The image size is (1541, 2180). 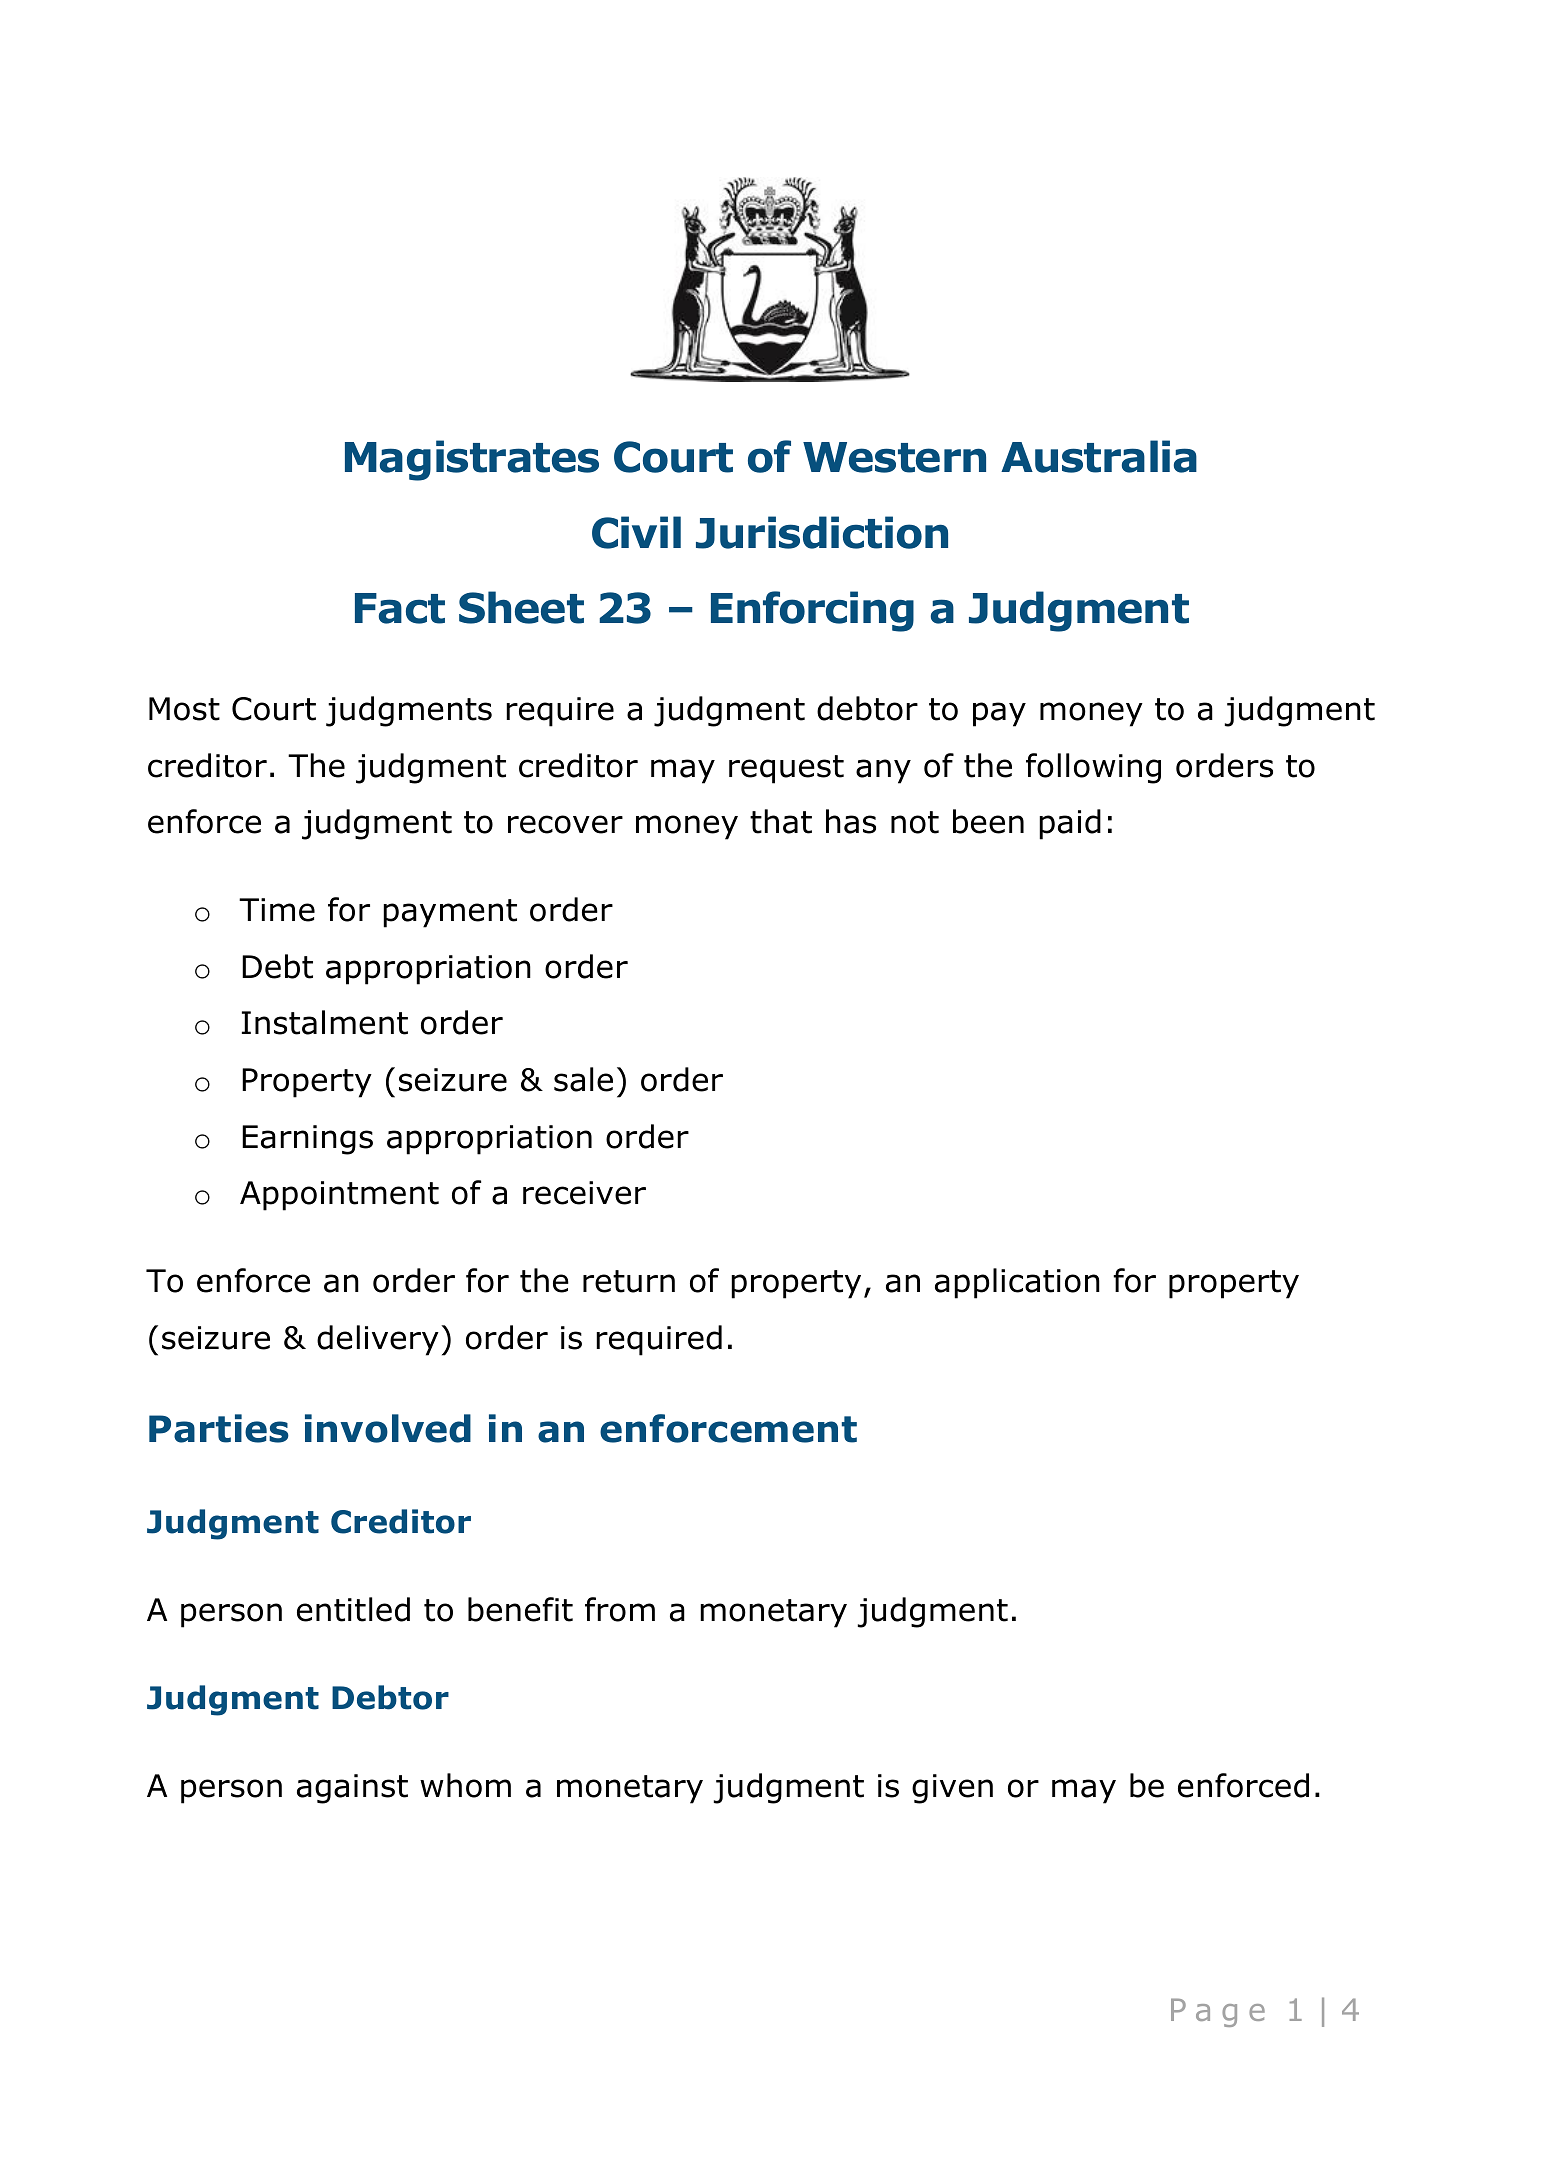 What do you see at coordinates (583, 1079) in the screenshot?
I see `sale` at bounding box center [583, 1079].
